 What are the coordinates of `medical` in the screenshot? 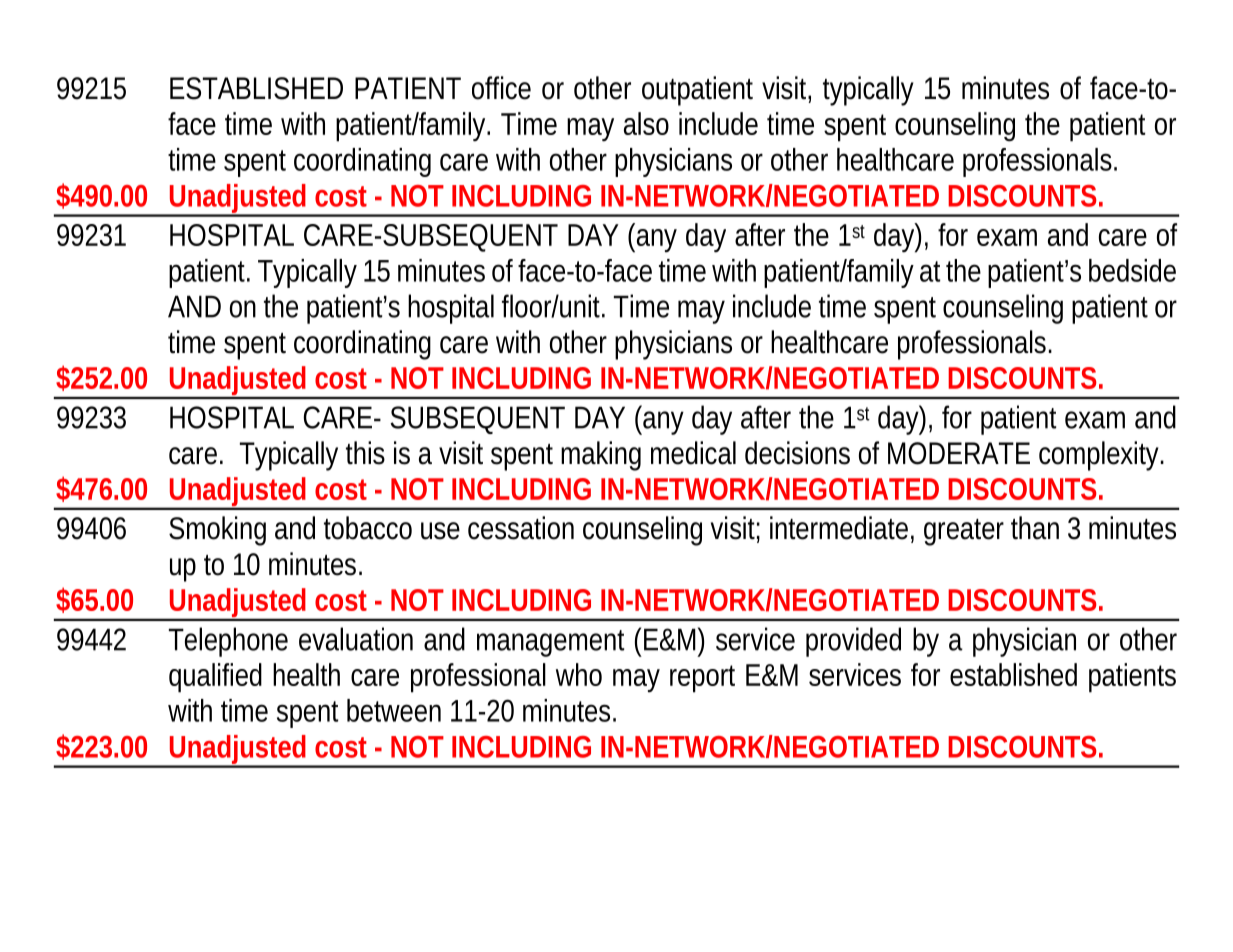 It's located at (693, 453).
